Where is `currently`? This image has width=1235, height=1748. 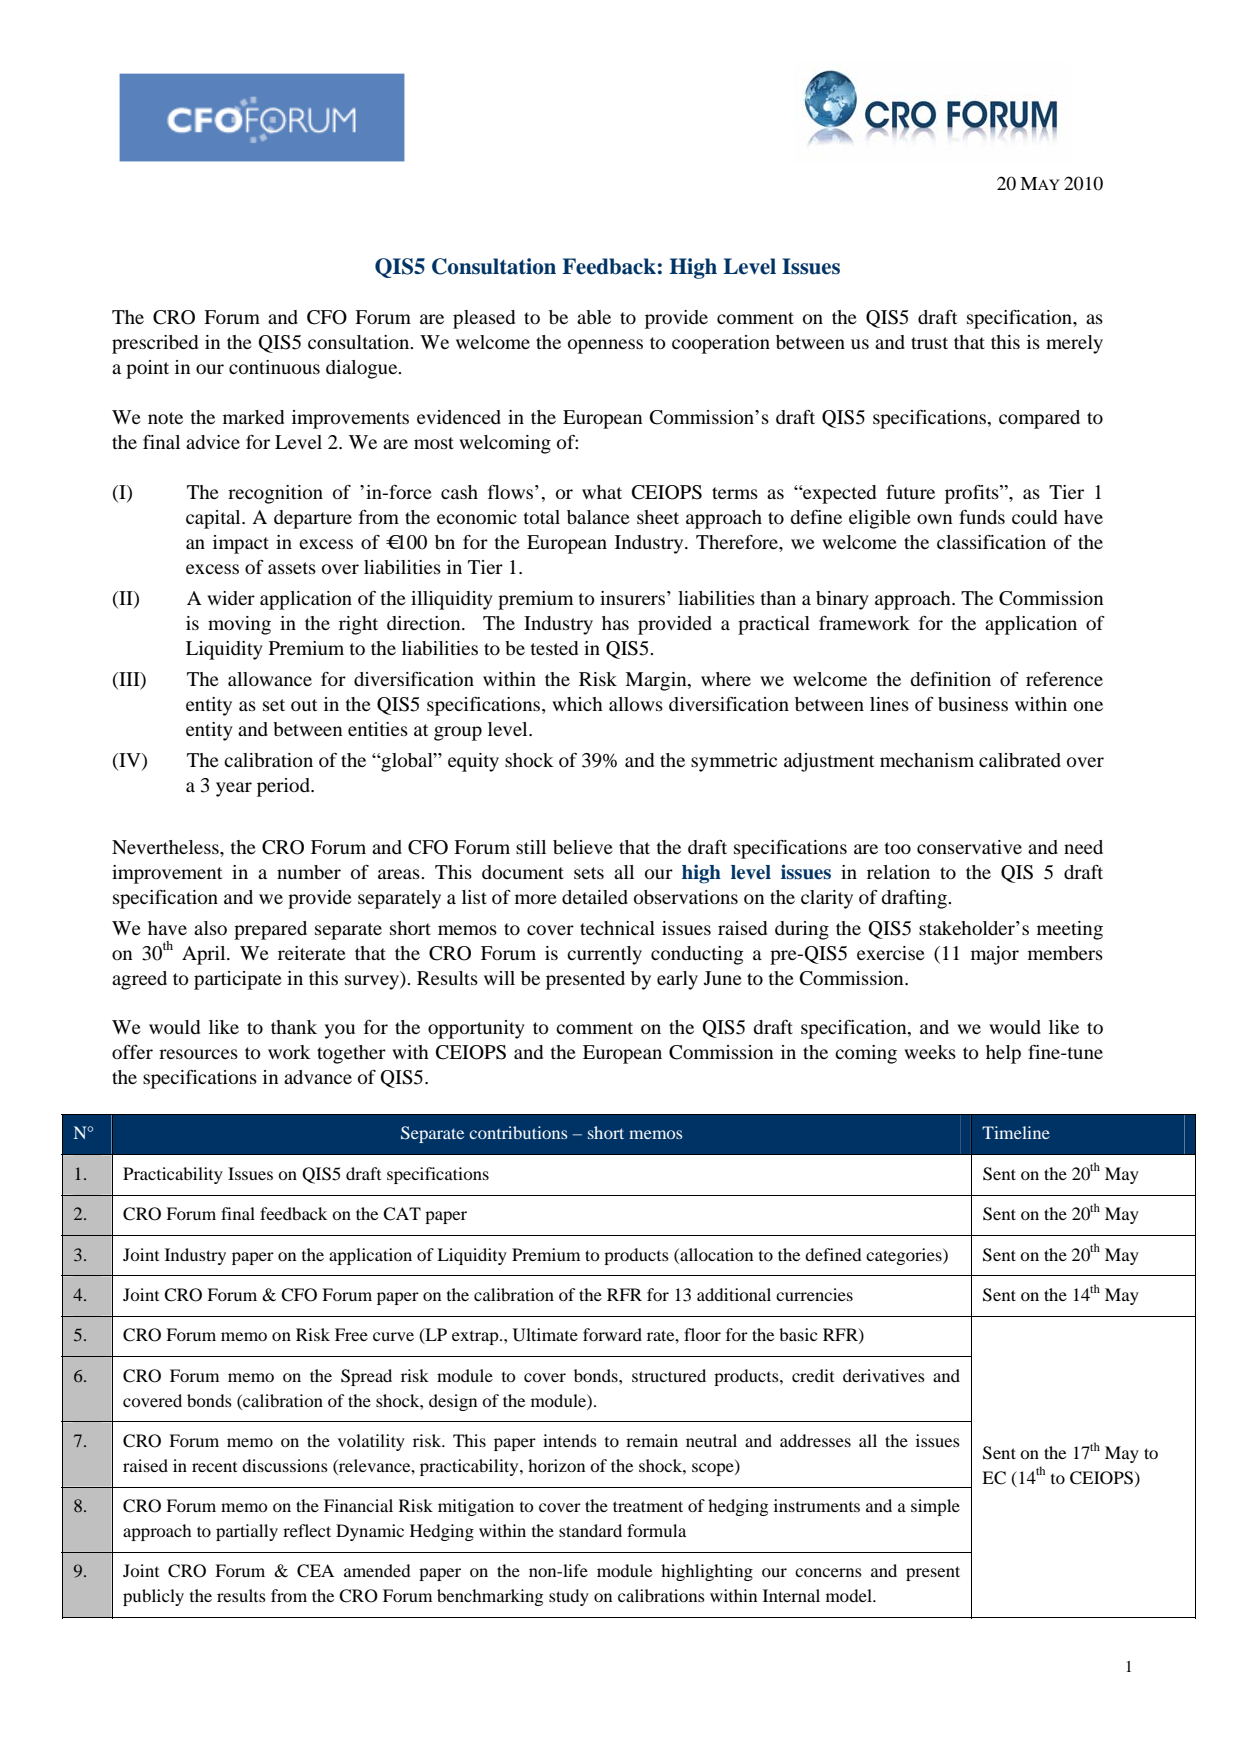 currently is located at coordinates (604, 955).
